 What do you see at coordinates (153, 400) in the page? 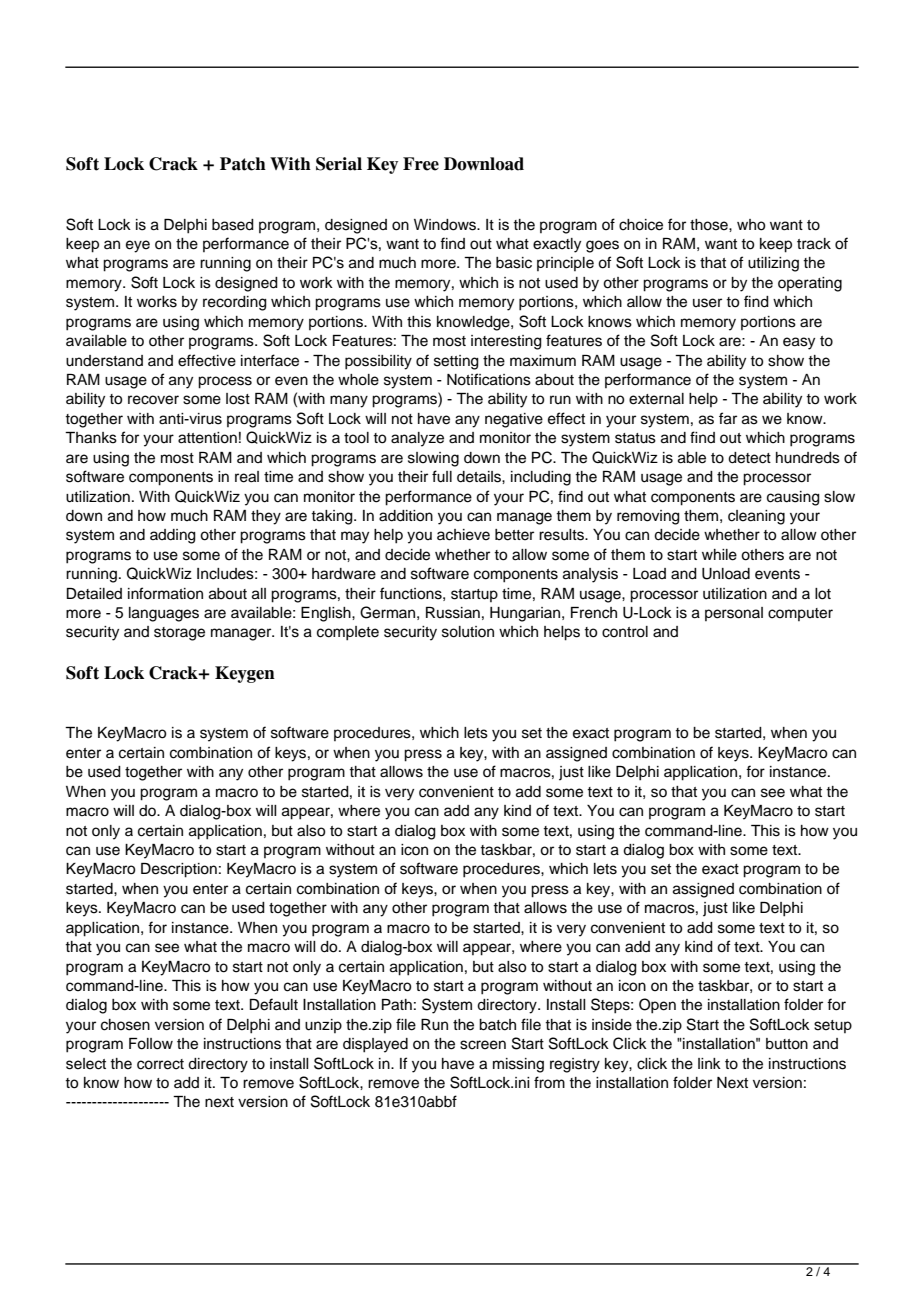
I see `recover` at bounding box center [153, 400].
